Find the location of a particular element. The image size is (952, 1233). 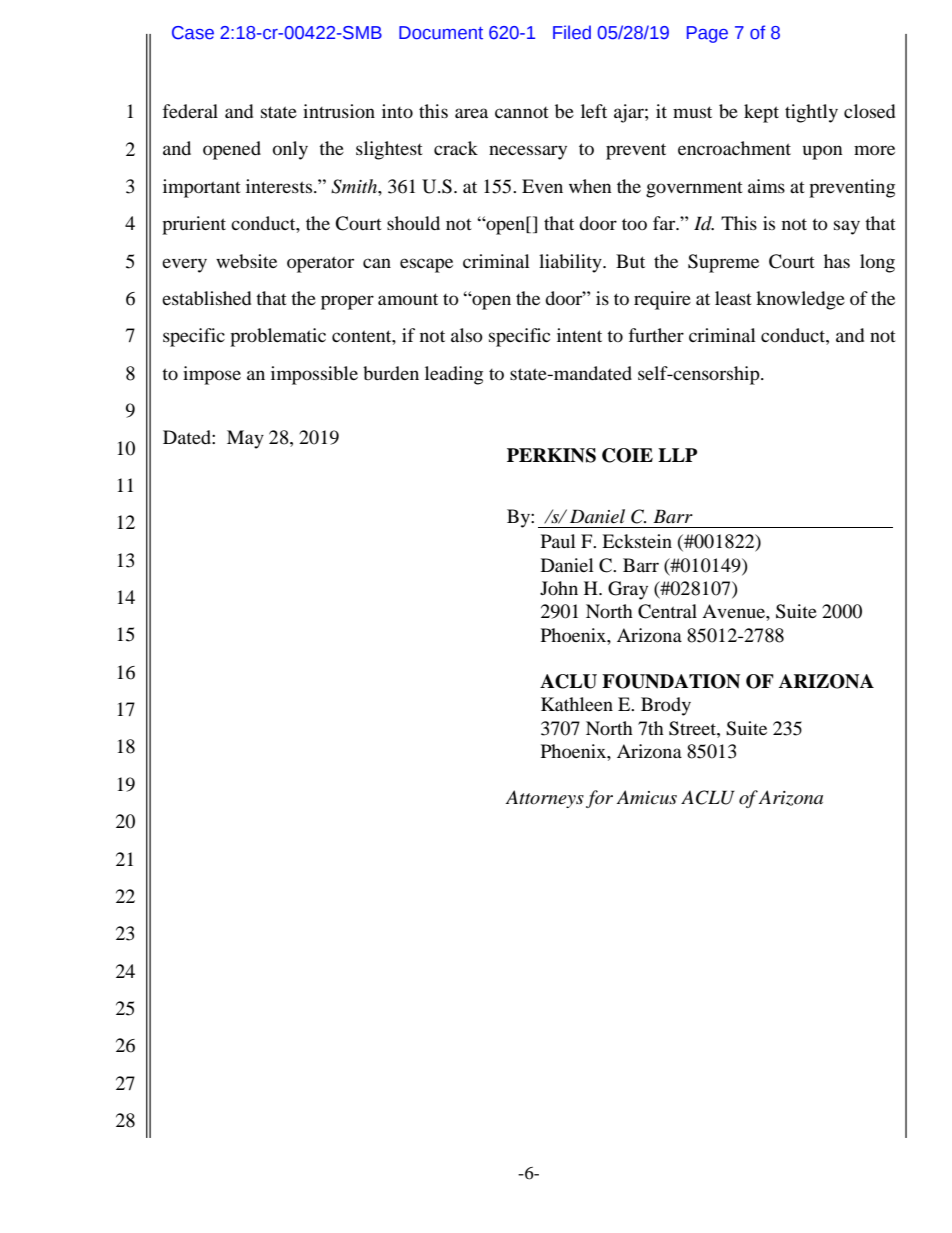

Filed is located at coordinates (572, 32).
